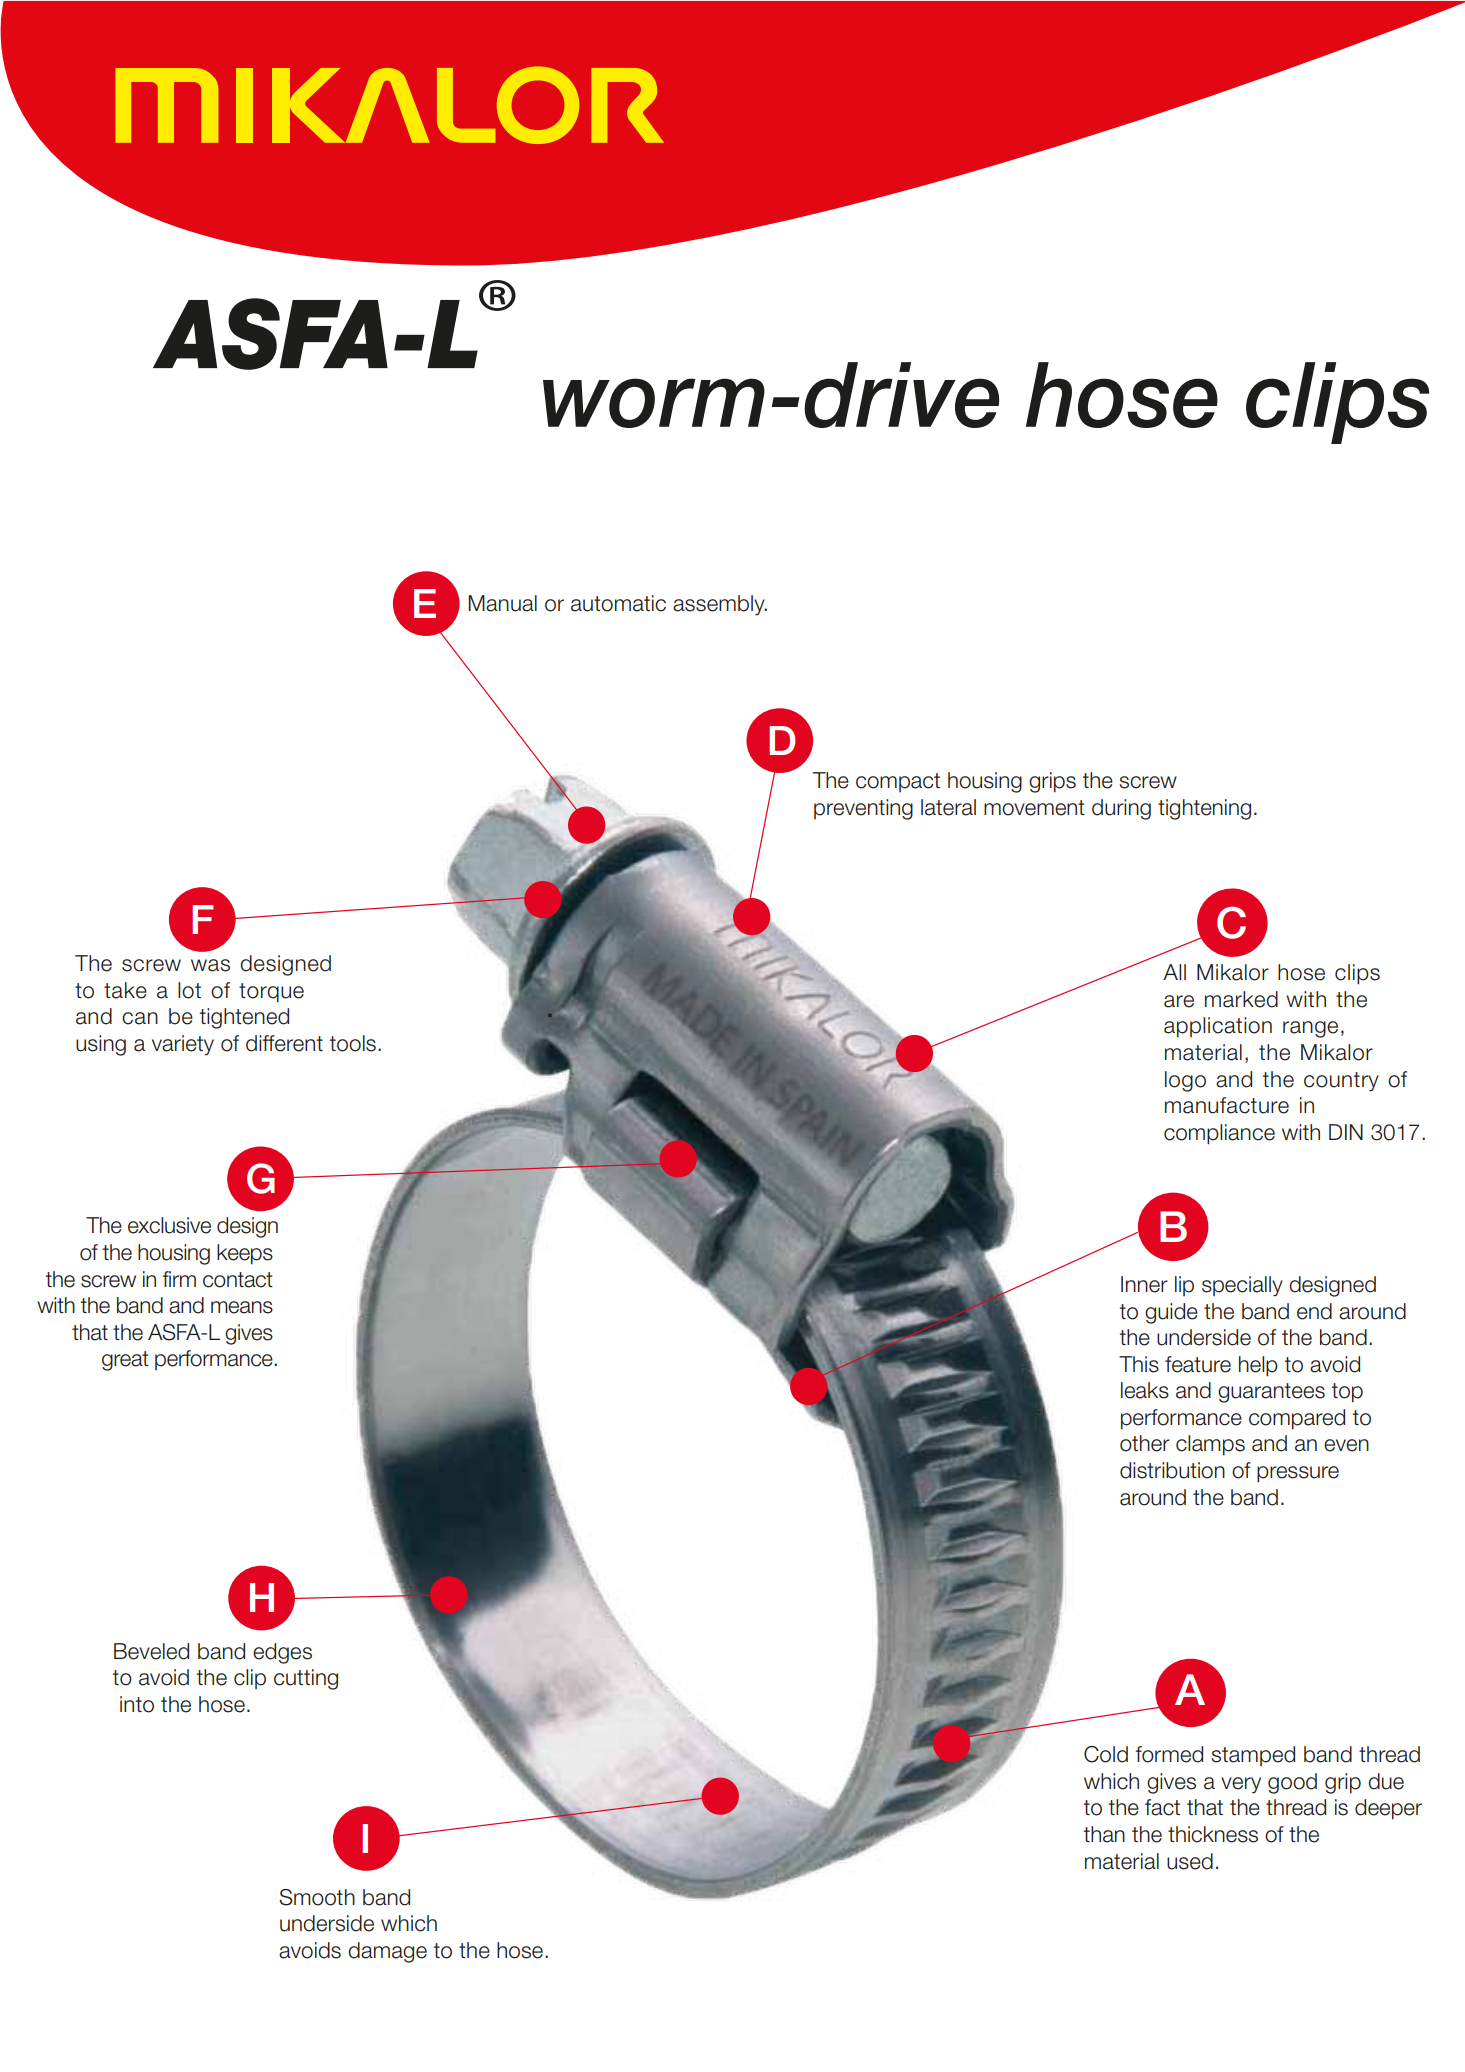  What do you see at coordinates (720, 605) in the document?
I see `assembly` at bounding box center [720, 605].
